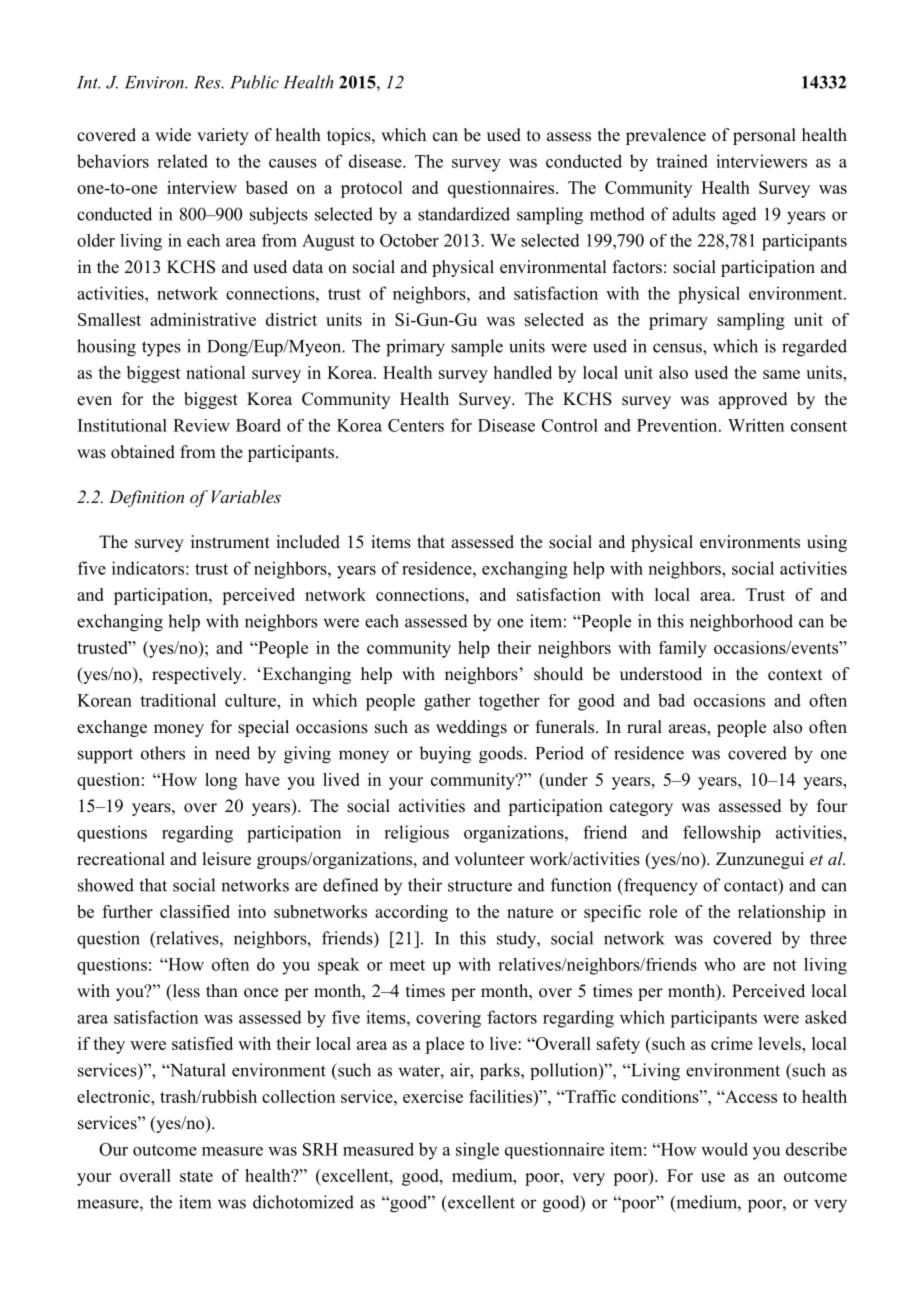 This screenshot has width=924, height=1308. Describe the element at coordinates (722, 834) in the screenshot. I see `fellowship` at that location.
